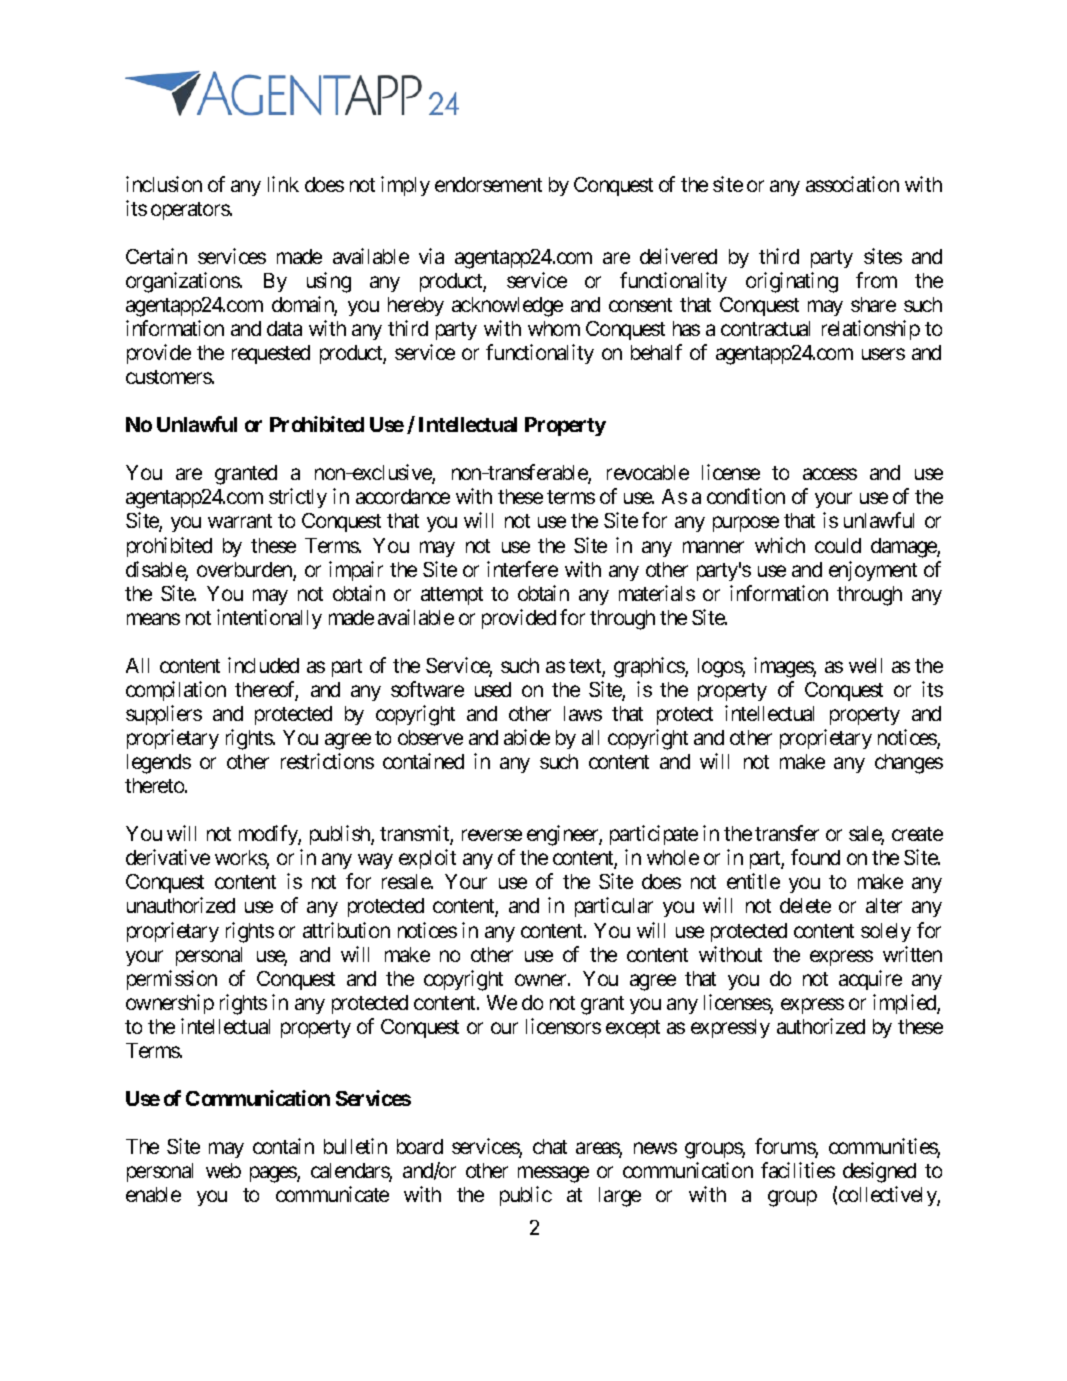  Describe the element at coordinates (488, 184) in the image. I see `endorsement` at that location.
